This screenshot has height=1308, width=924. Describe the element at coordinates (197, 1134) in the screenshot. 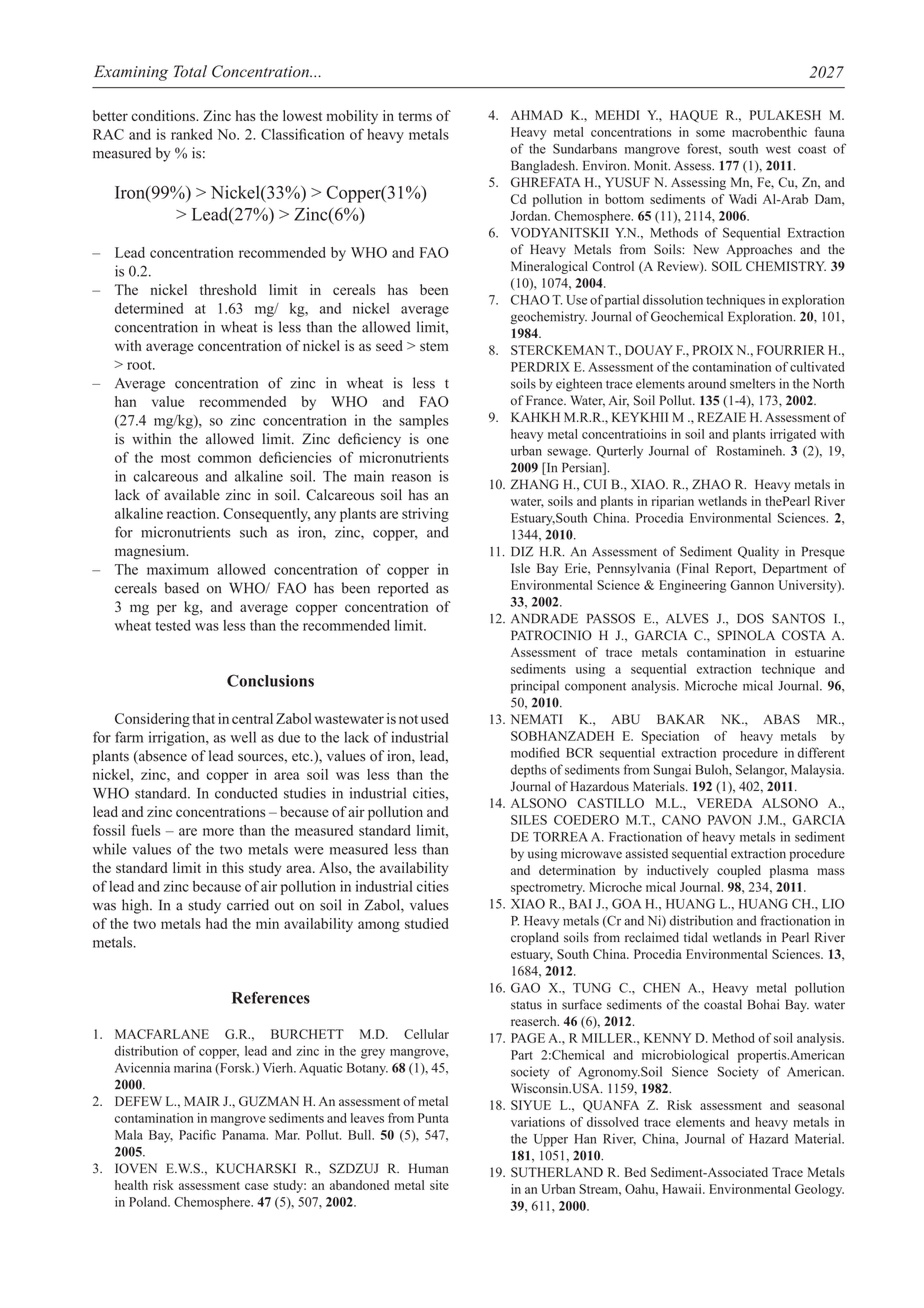

I see `Pacific` at that location.
